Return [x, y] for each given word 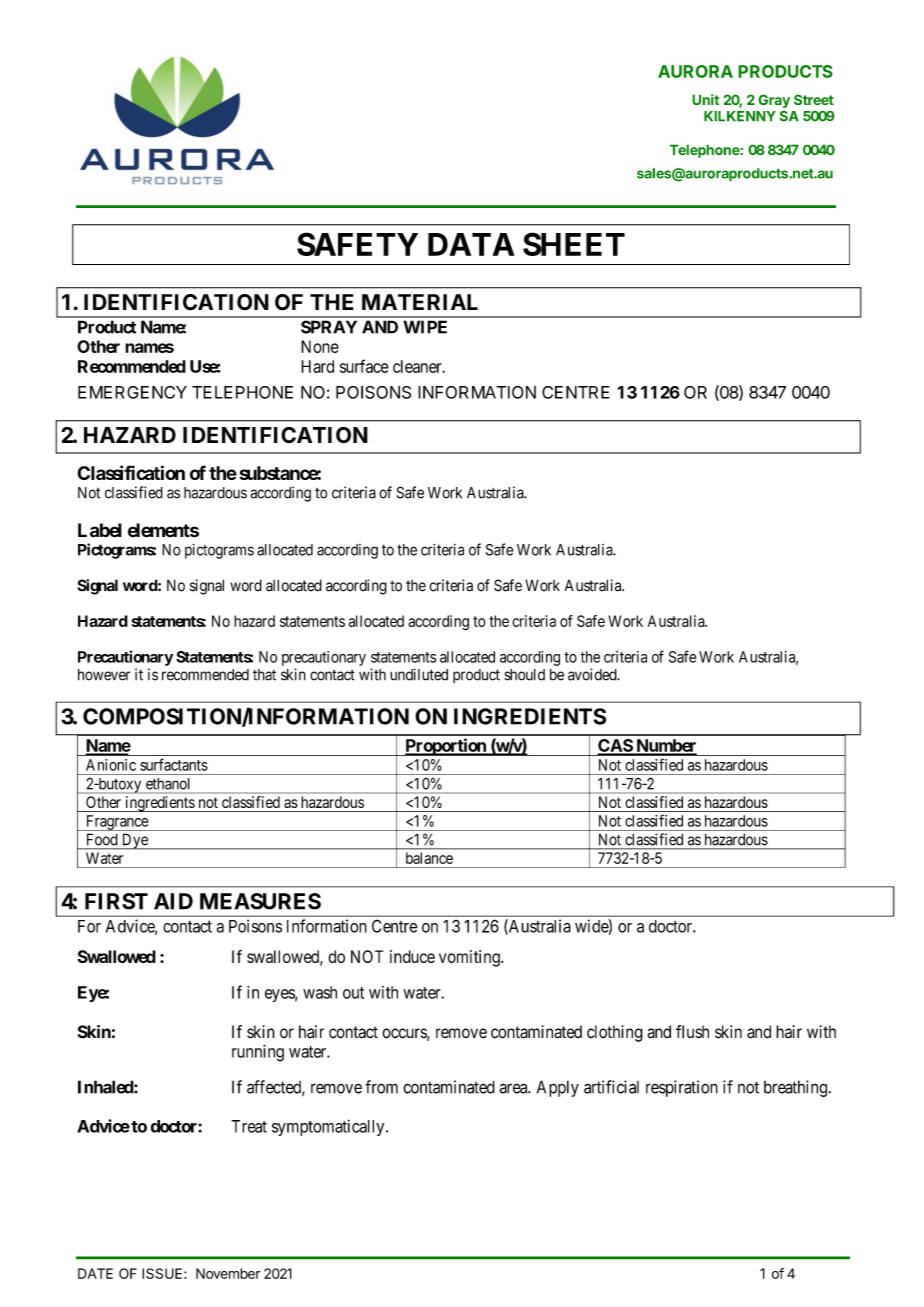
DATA [471, 244]
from [381, 1087]
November [228, 1273]
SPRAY [329, 327]
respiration [682, 1088]
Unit [705, 99]
